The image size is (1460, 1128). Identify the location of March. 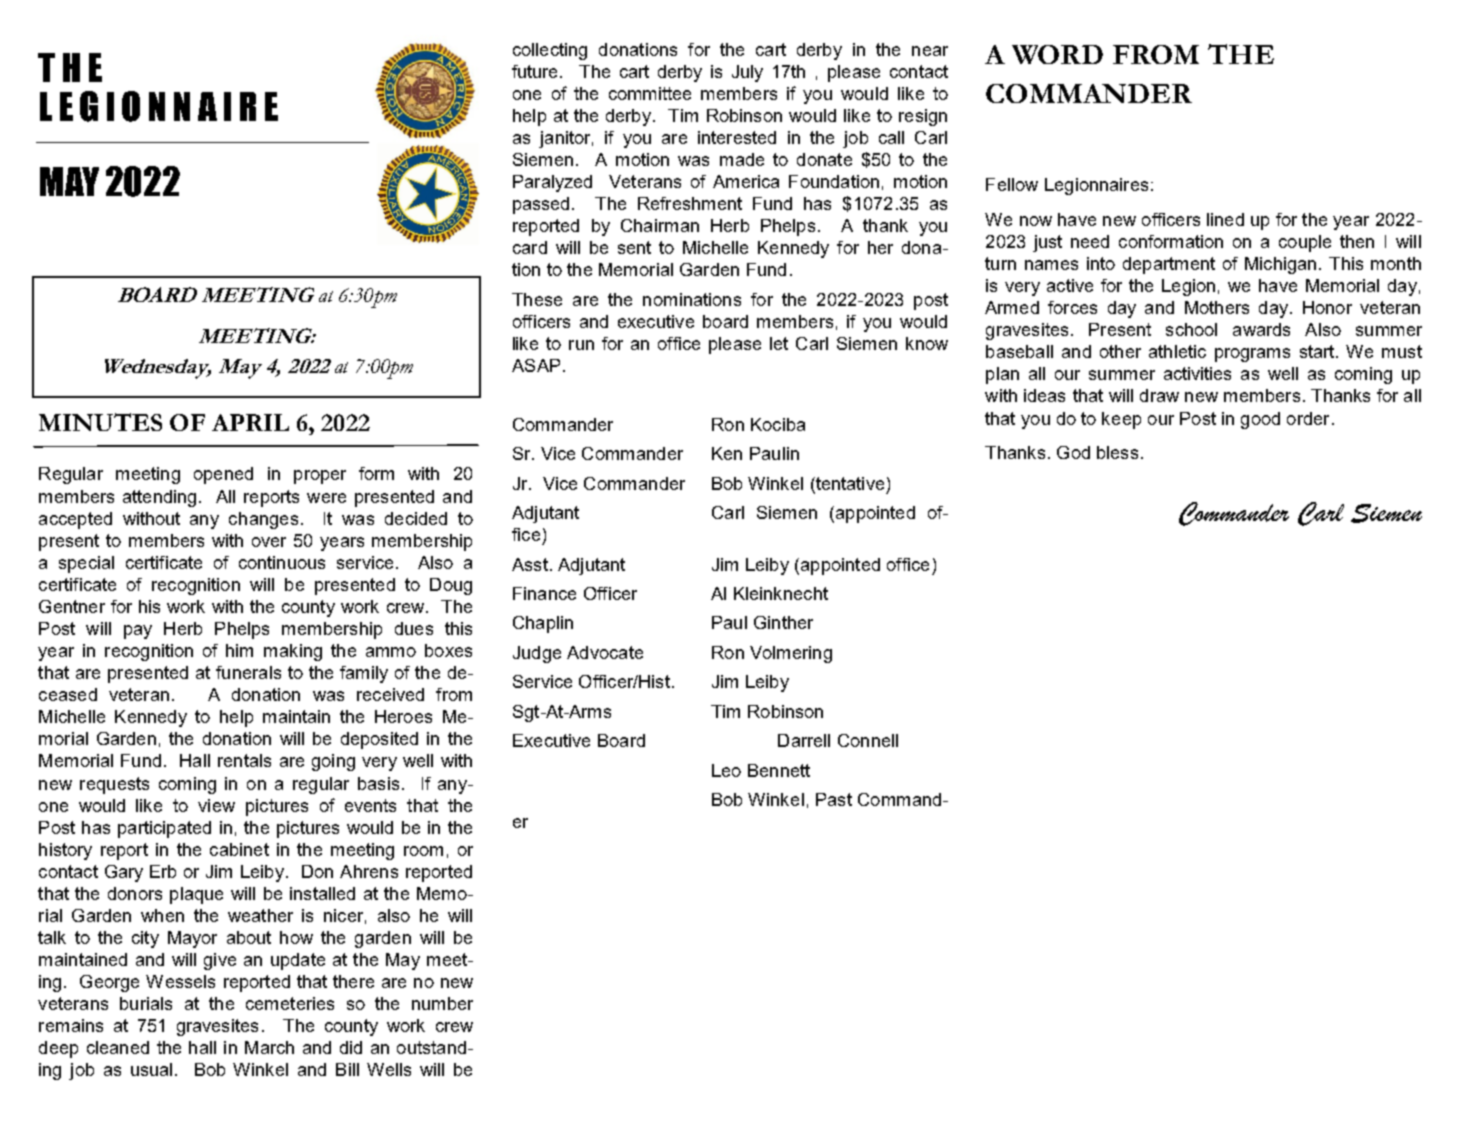
(269, 1047).
